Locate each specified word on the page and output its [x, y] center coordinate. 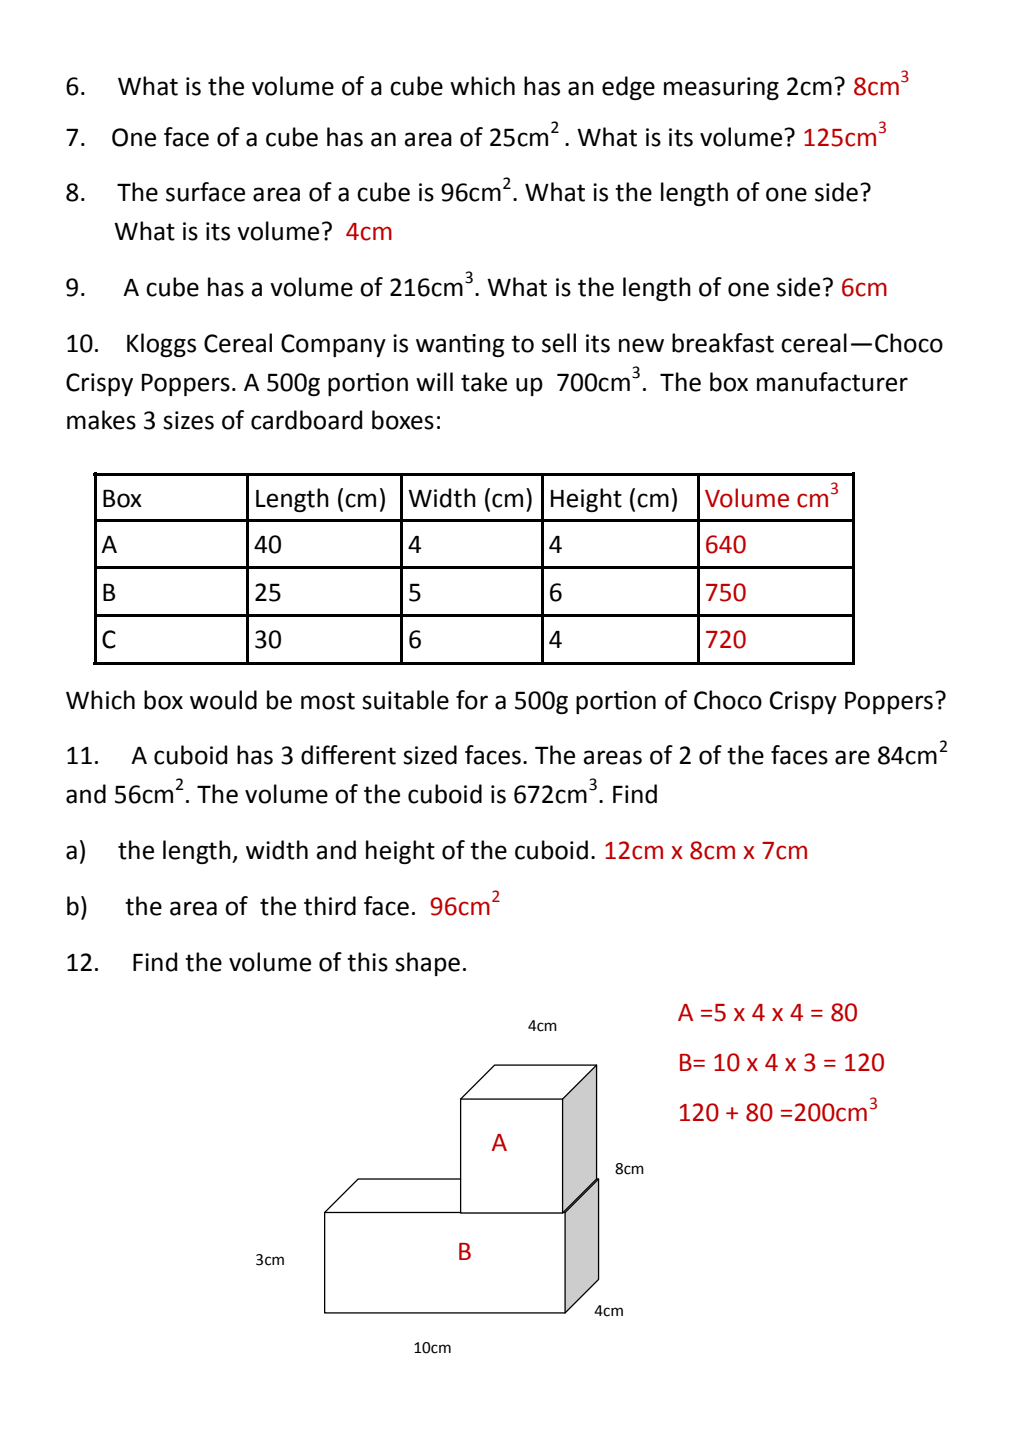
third [330, 906]
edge [628, 88]
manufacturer [832, 382]
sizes [188, 420]
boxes [403, 420]
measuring [721, 88]
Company [333, 345]
